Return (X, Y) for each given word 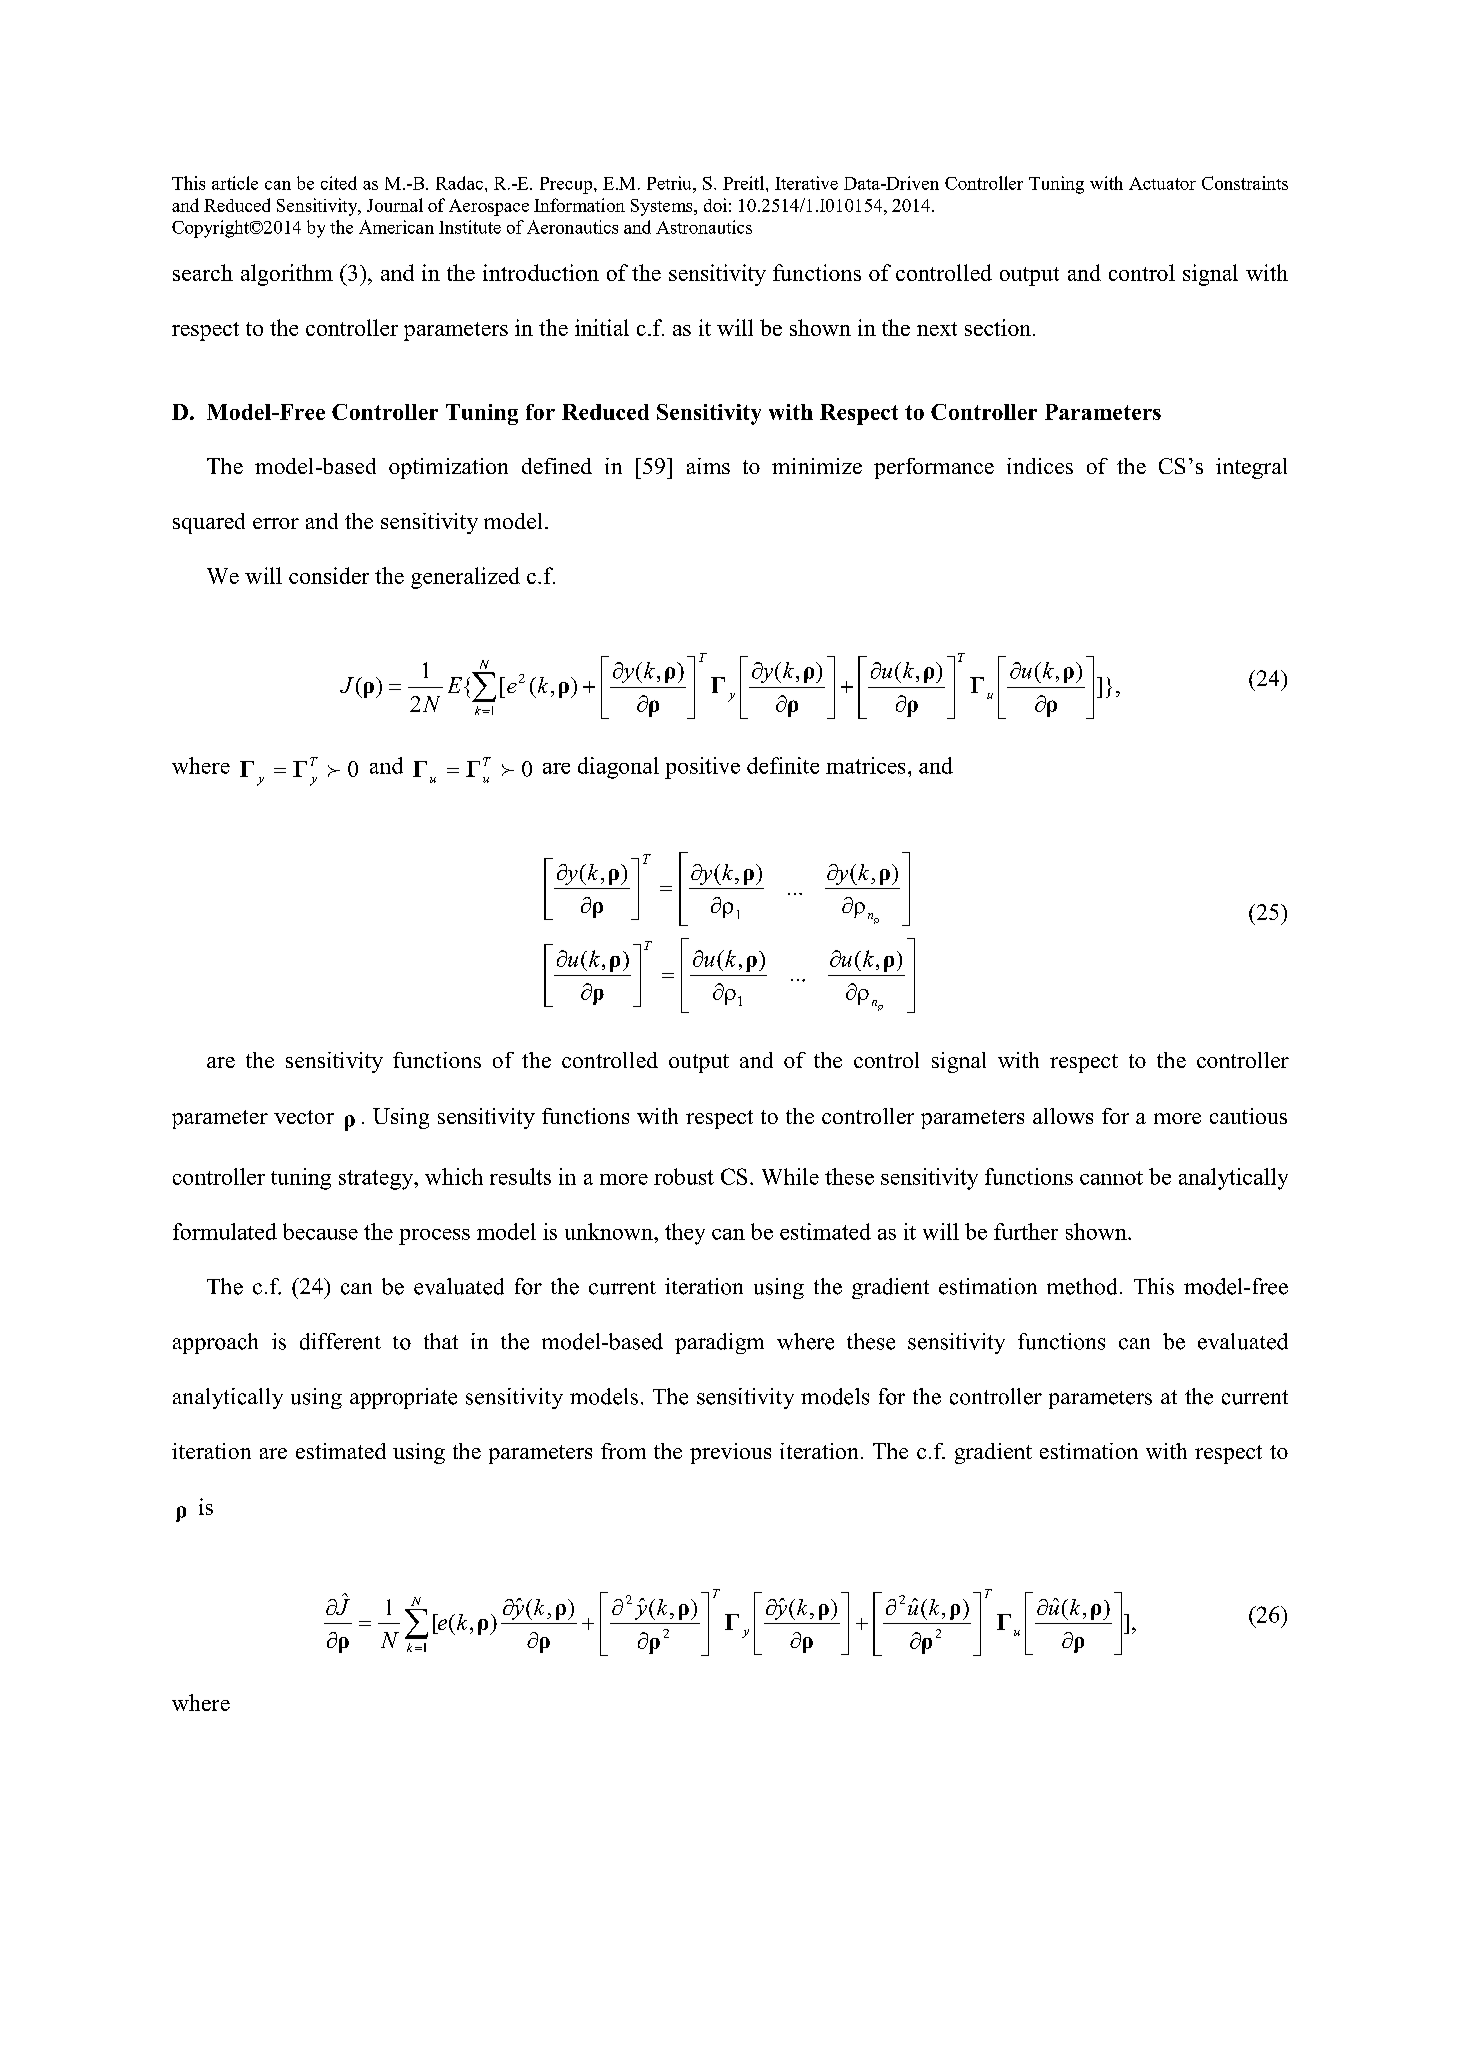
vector (304, 1117)
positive (702, 768)
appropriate (403, 1398)
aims (708, 466)
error (276, 523)
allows (1063, 1116)
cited (339, 183)
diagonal (618, 768)
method (1082, 1286)
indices (1040, 466)
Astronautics (704, 227)
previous (730, 1453)
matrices (865, 765)
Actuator (1162, 183)
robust (684, 1176)
